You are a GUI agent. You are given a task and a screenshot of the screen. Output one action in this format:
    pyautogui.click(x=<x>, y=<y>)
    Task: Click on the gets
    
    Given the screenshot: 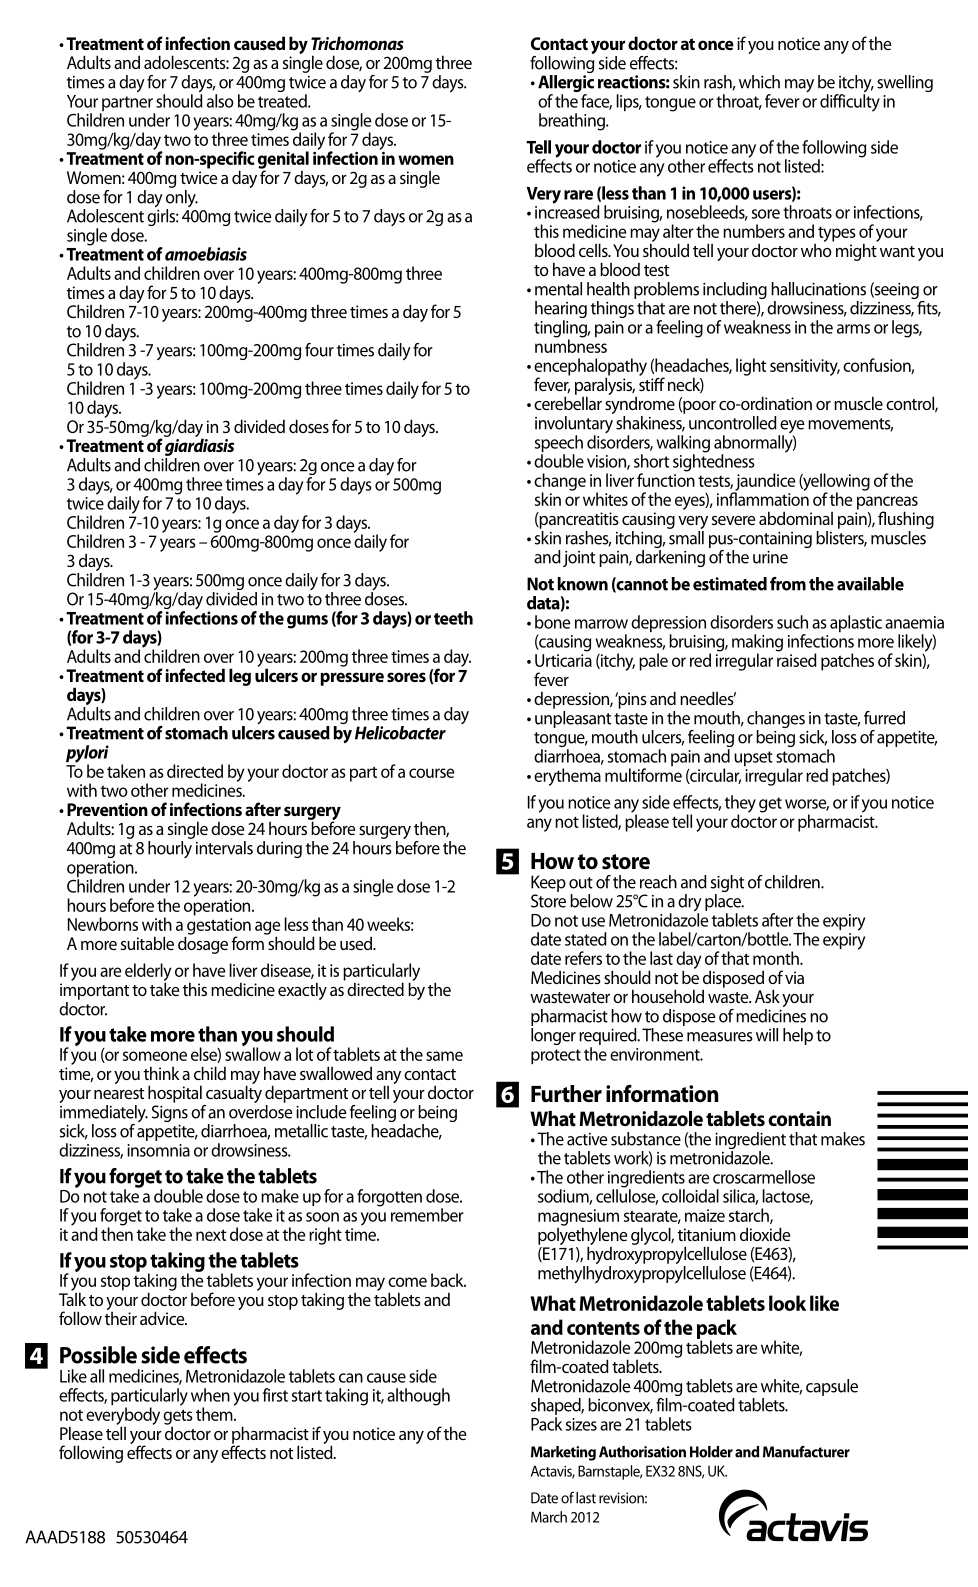 What is the action you would take?
    pyautogui.click(x=178, y=1418)
